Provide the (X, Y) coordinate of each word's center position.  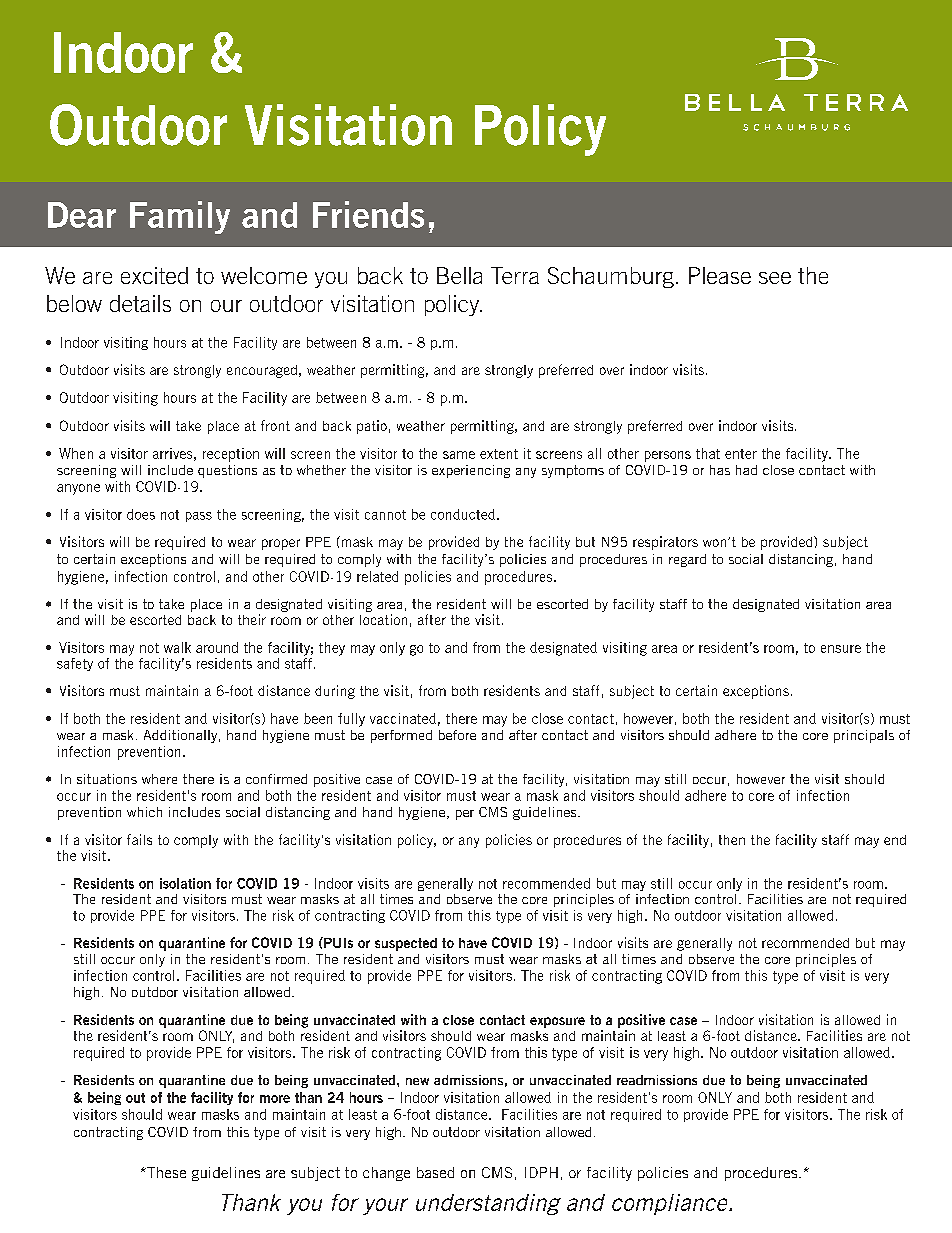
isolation (185, 883)
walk (177, 647)
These (165, 1172)
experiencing (471, 471)
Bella (459, 275)
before (457, 735)
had (746, 470)
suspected (406, 944)
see (775, 278)
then (732, 840)
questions (227, 471)
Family (180, 217)
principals (864, 736)
